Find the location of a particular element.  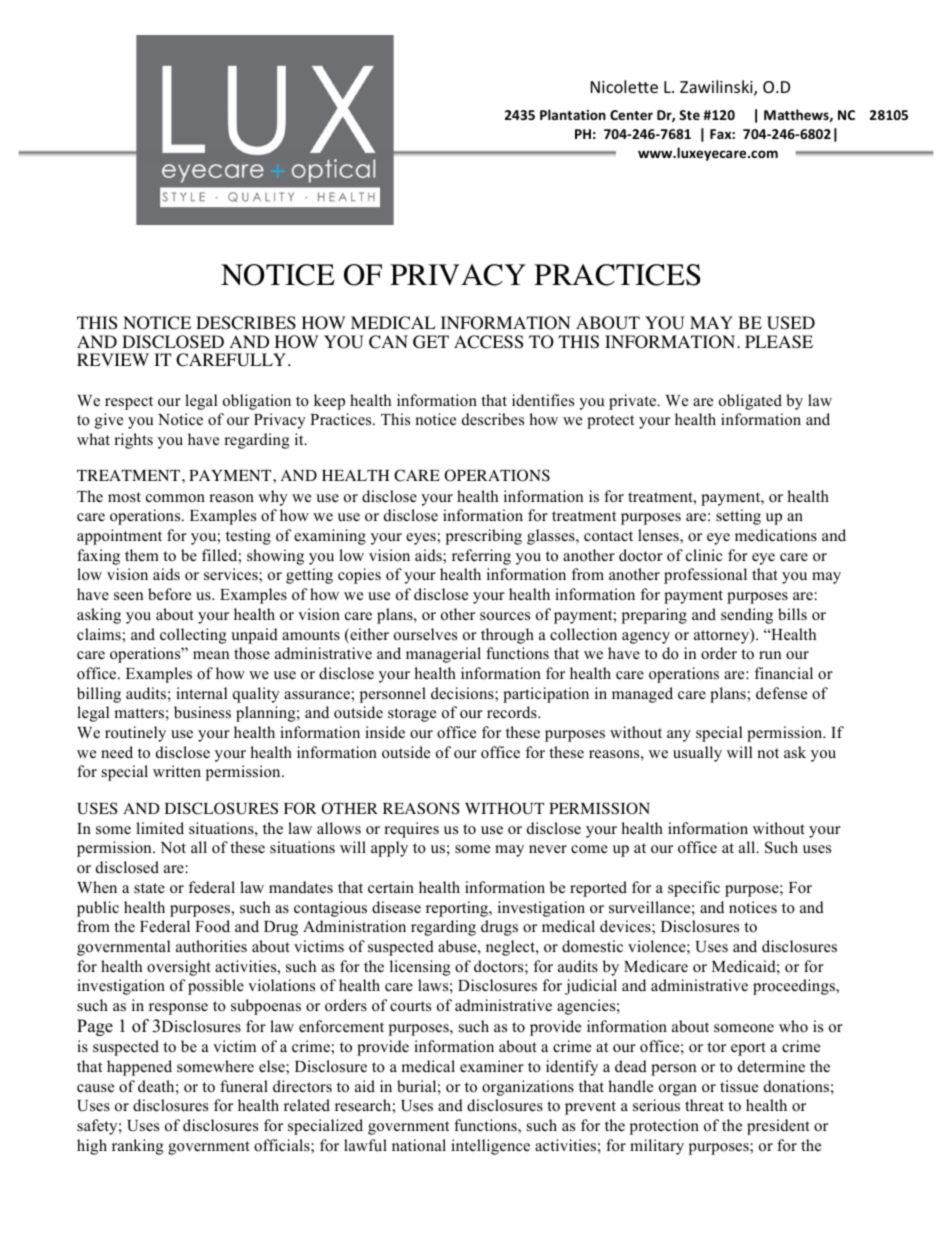

respect is located at coordinates (129, 403).
